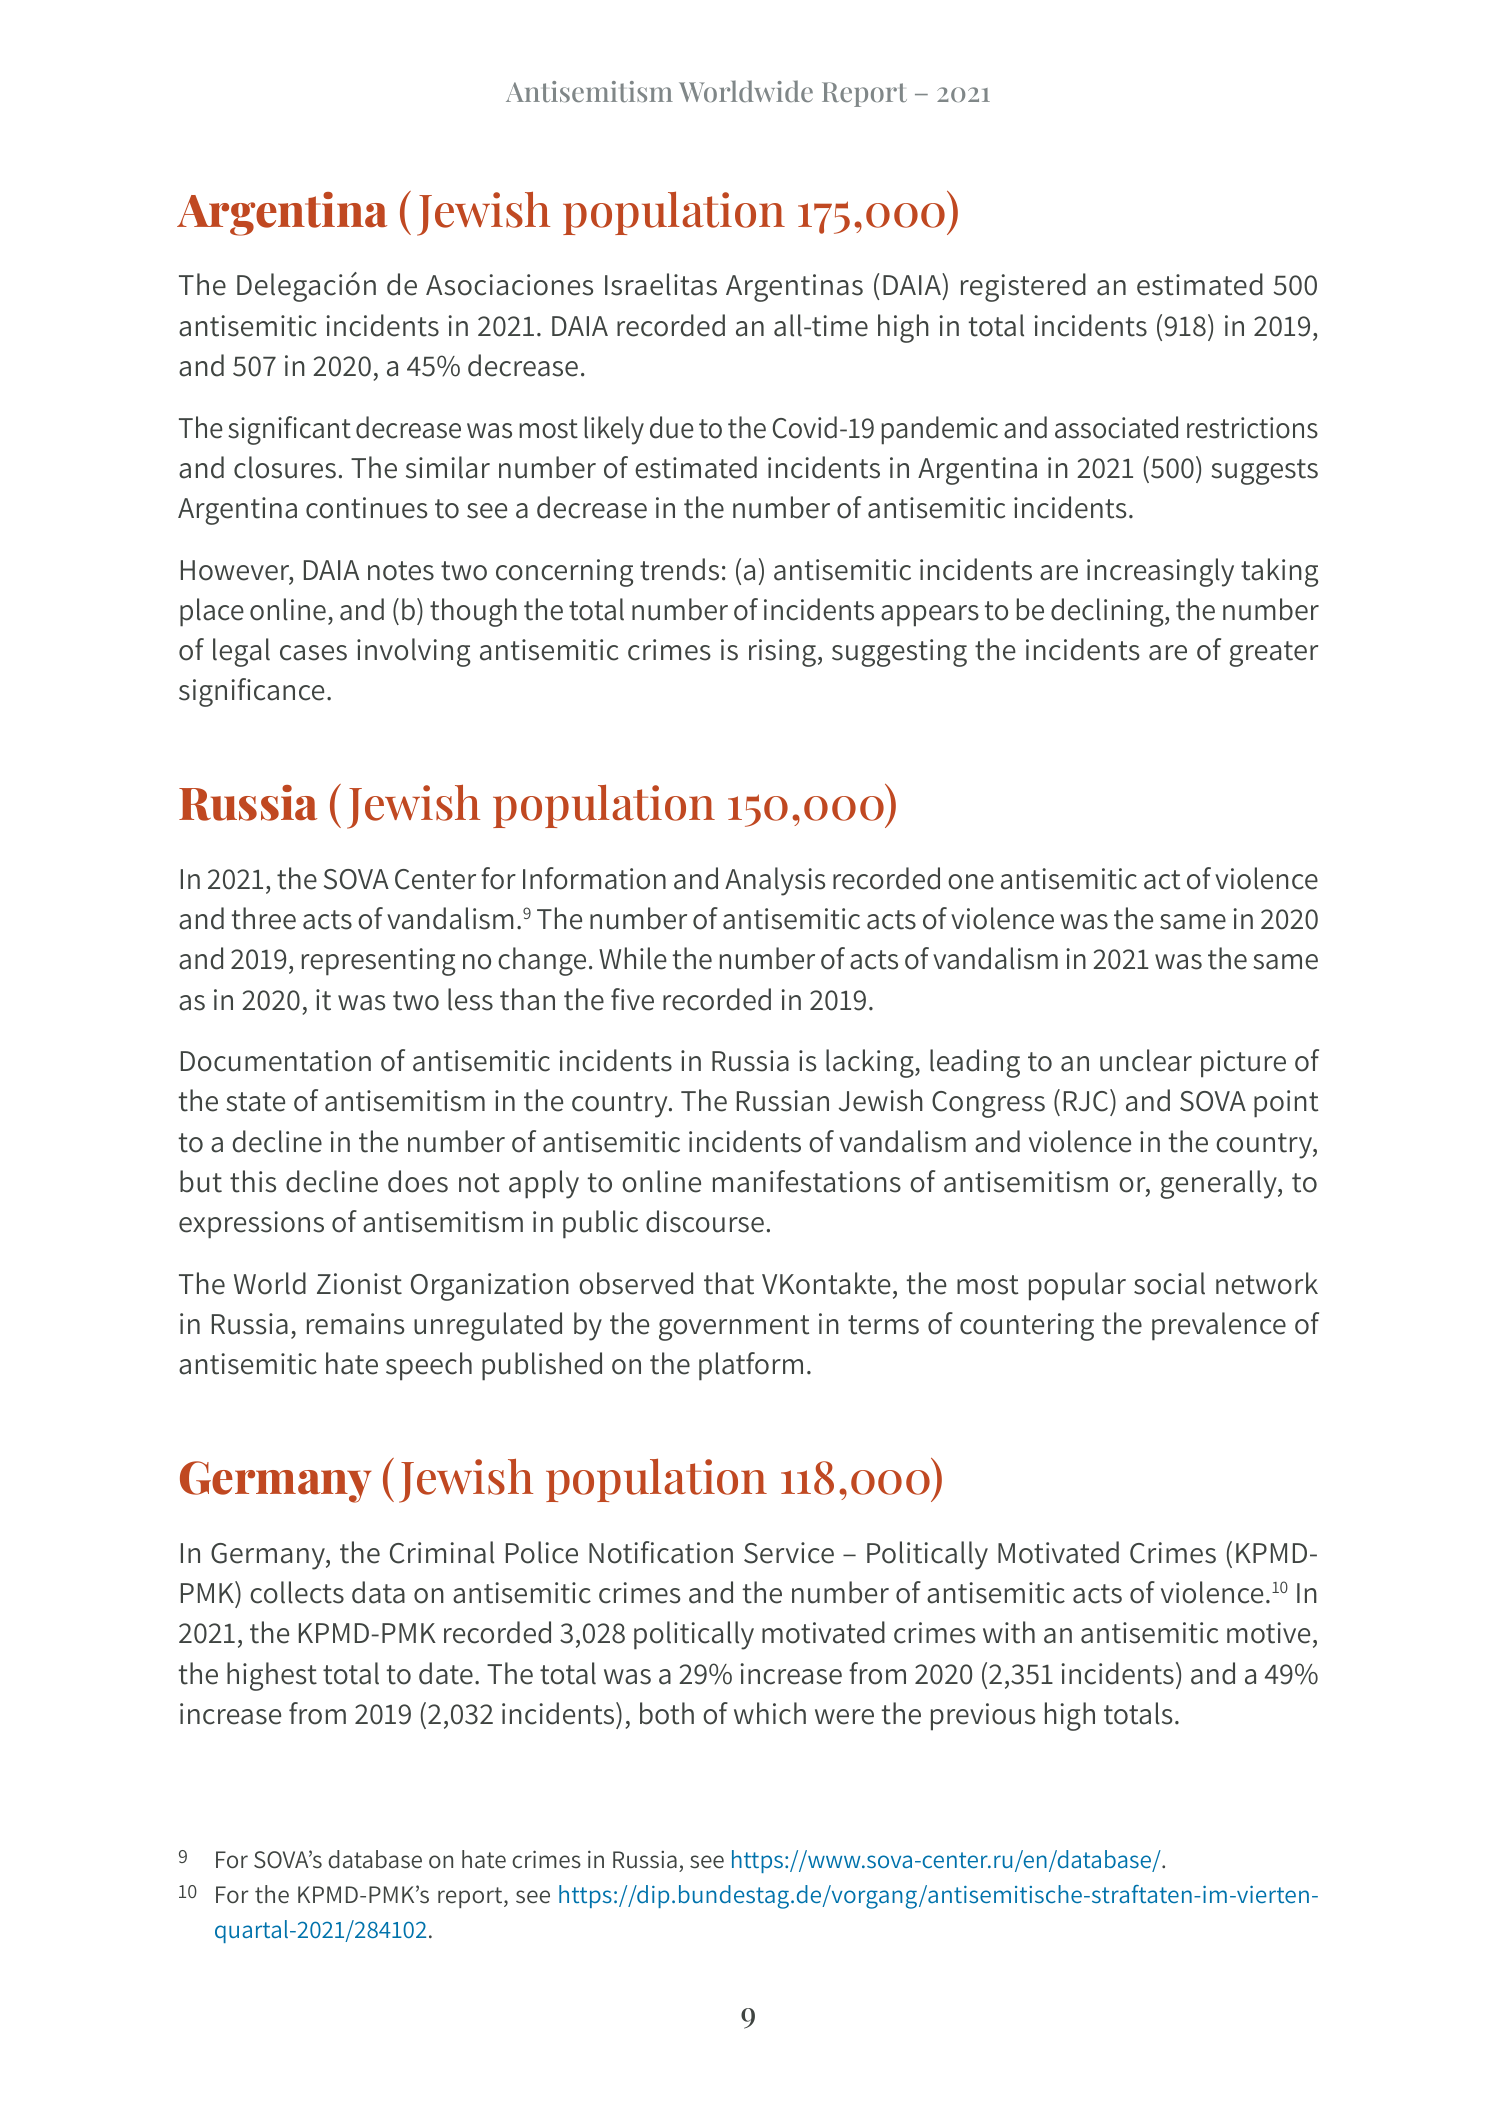 The width and height of the screenshot is (1497, 2117). Describe the element at coordinates (289, 430) in the screenshot. I see `significant` at that location.
